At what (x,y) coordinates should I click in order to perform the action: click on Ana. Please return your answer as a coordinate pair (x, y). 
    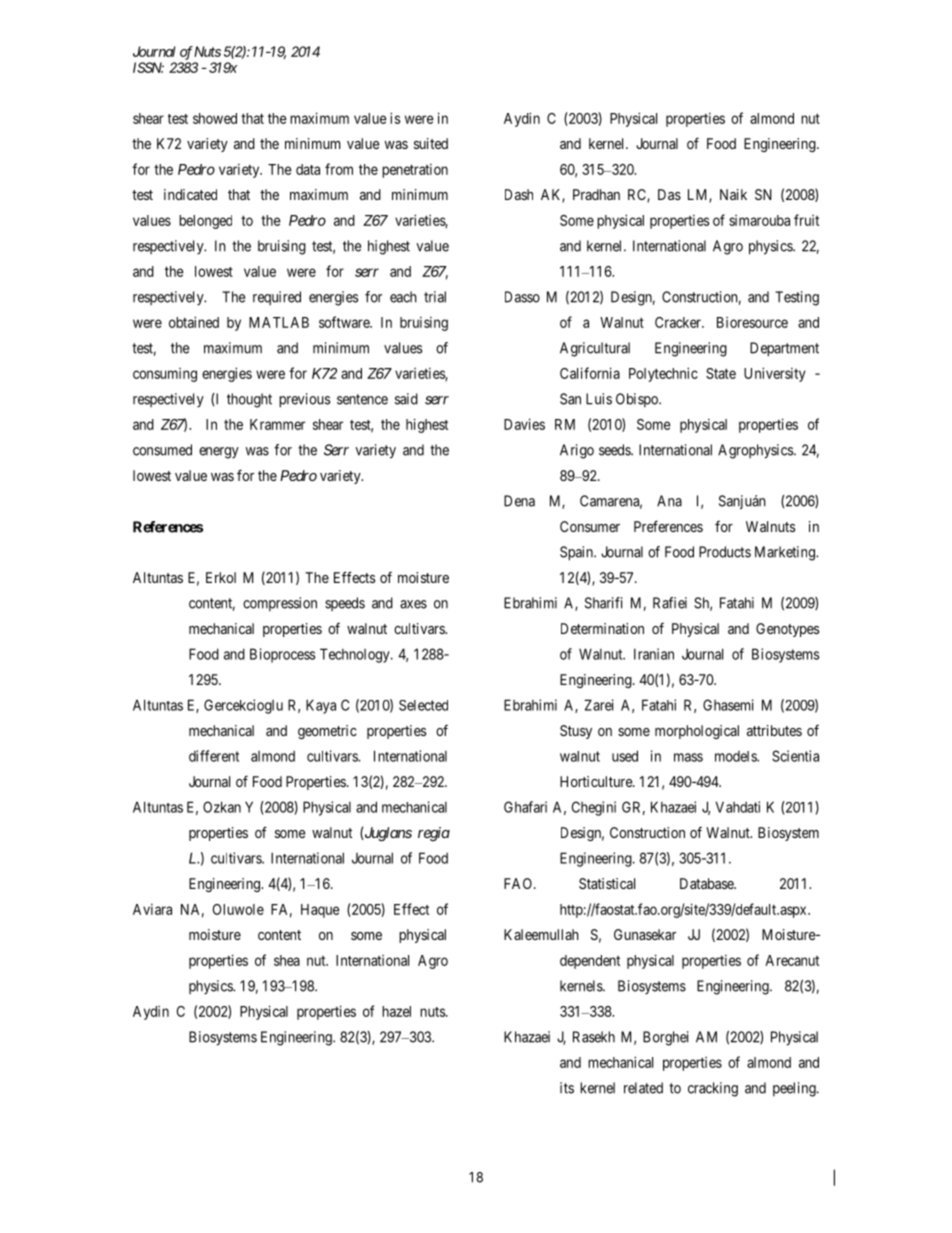
    Looking at the image, I should click on (669, 501).
